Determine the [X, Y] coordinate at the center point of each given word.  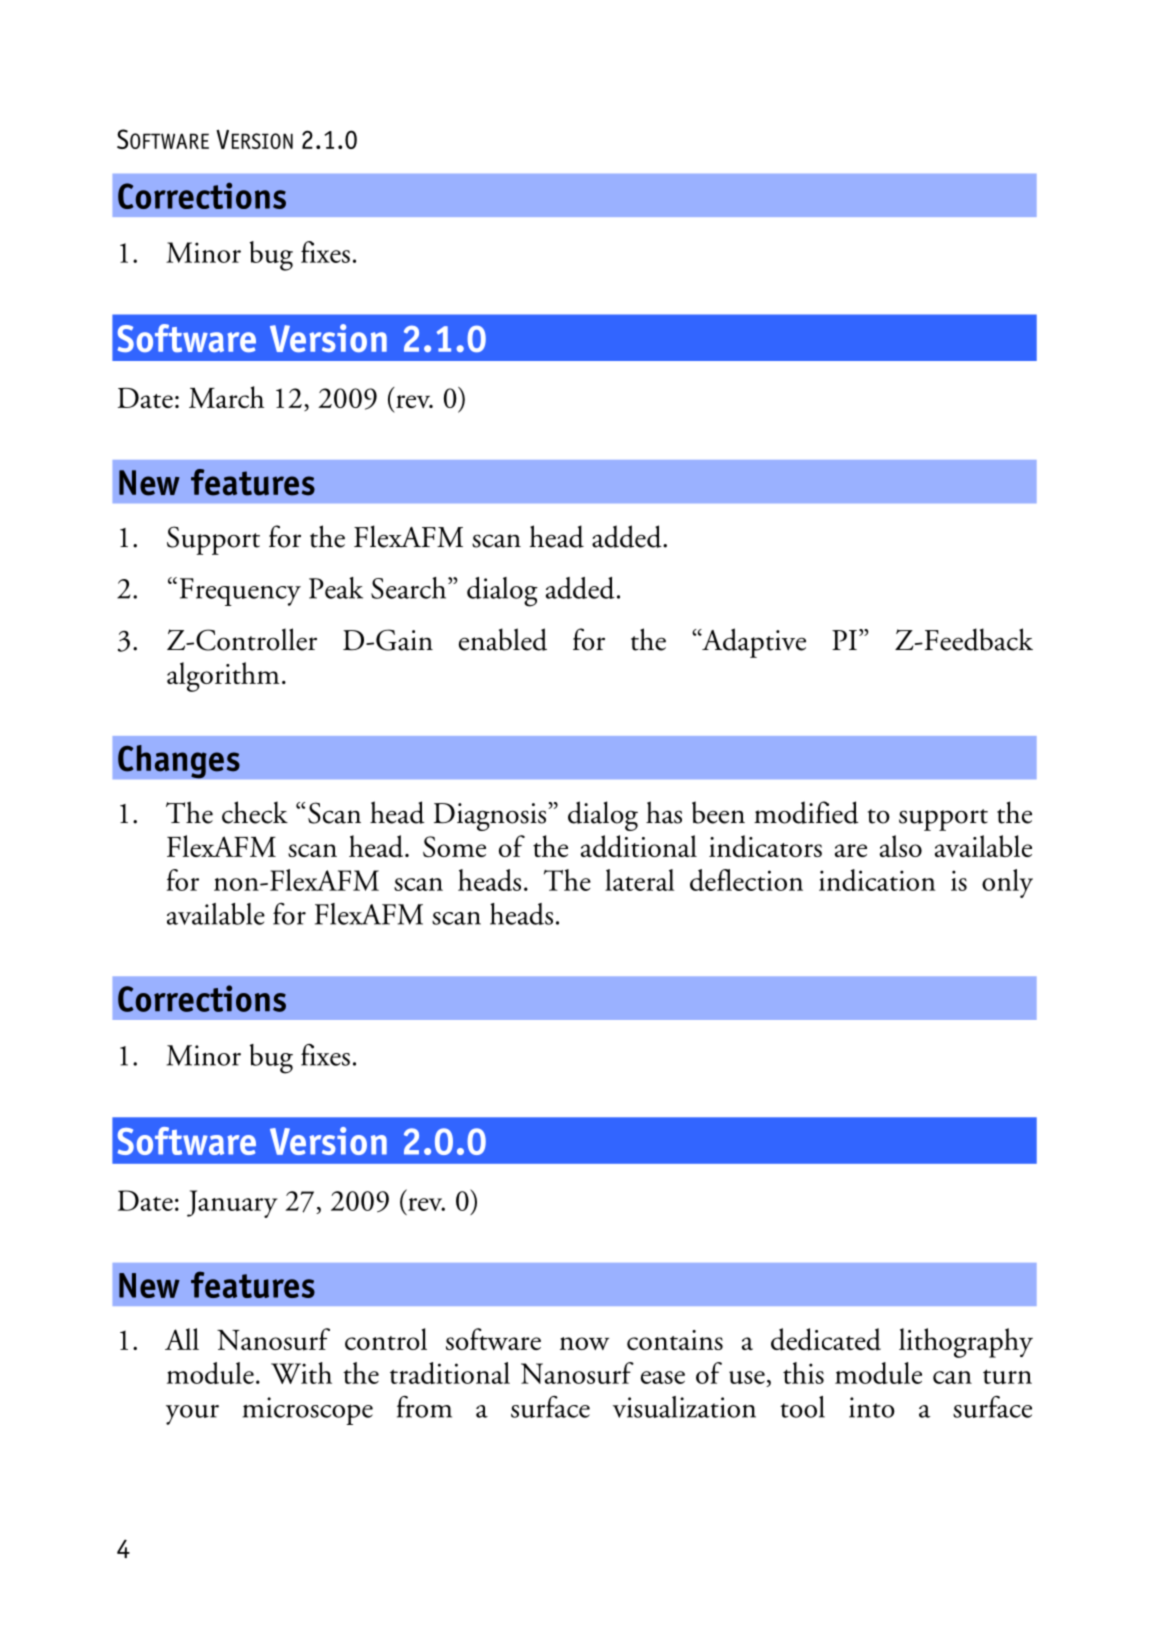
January [232, 1204]
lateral [639, 880]
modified [806, 812]
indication [877, 880]
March [226, 397]
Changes [179, 762]
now [584, 1343]
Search [410, 588]
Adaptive [753, 643]
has [664, 812]
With [301, 1373]
